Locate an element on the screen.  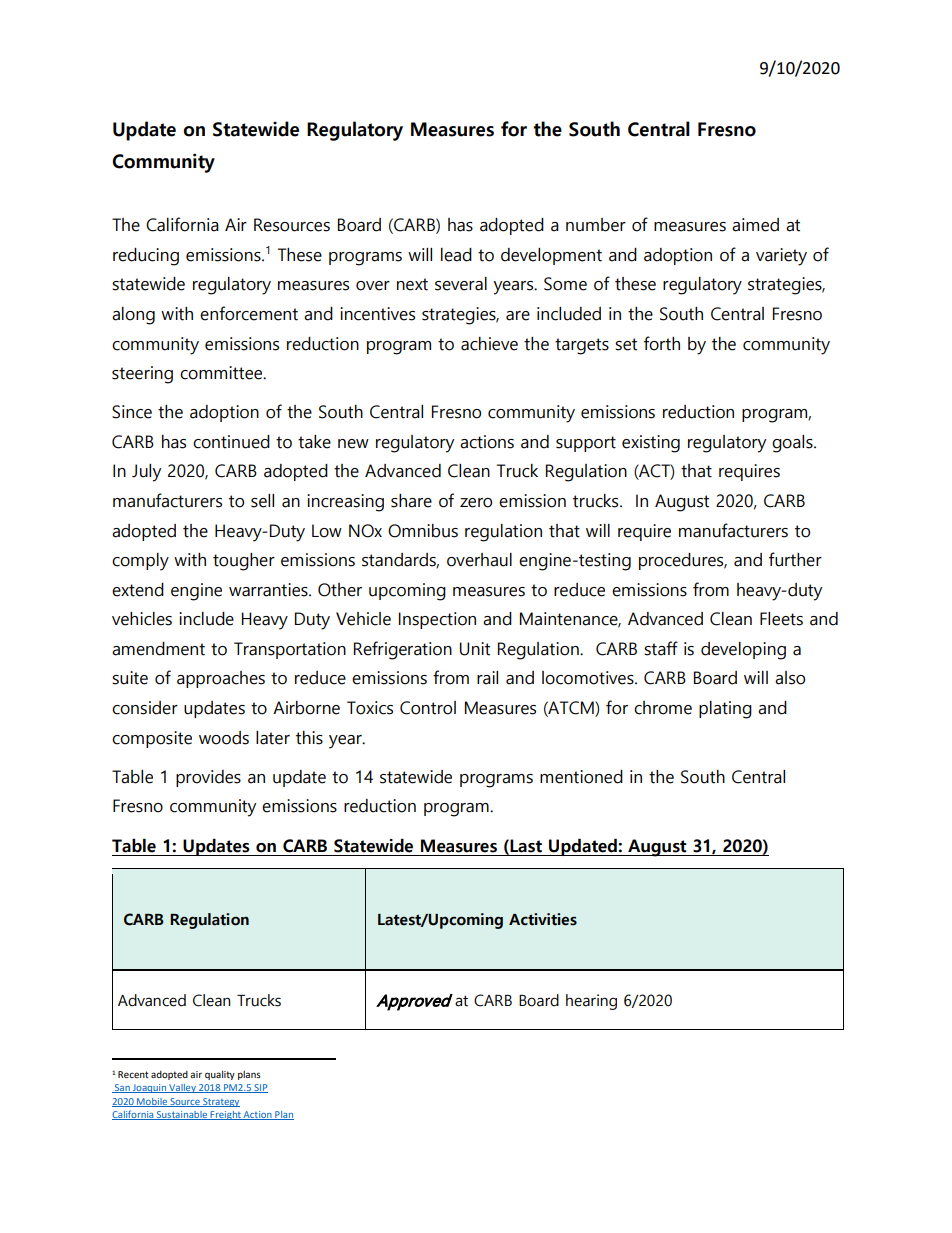
provides is located at coordinates (208, 778).
